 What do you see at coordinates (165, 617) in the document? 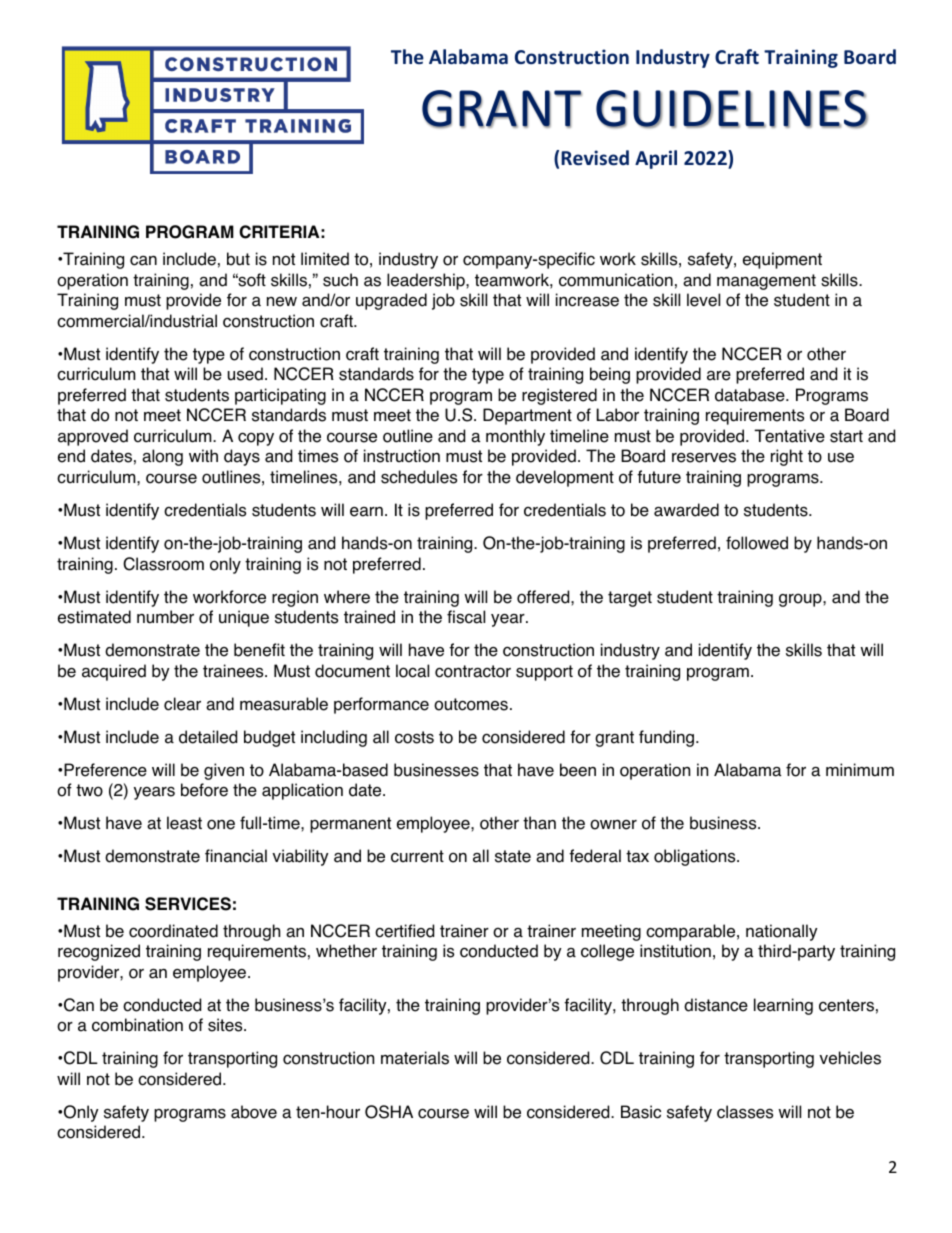
I see `number` at bounding box center [165, 617].
